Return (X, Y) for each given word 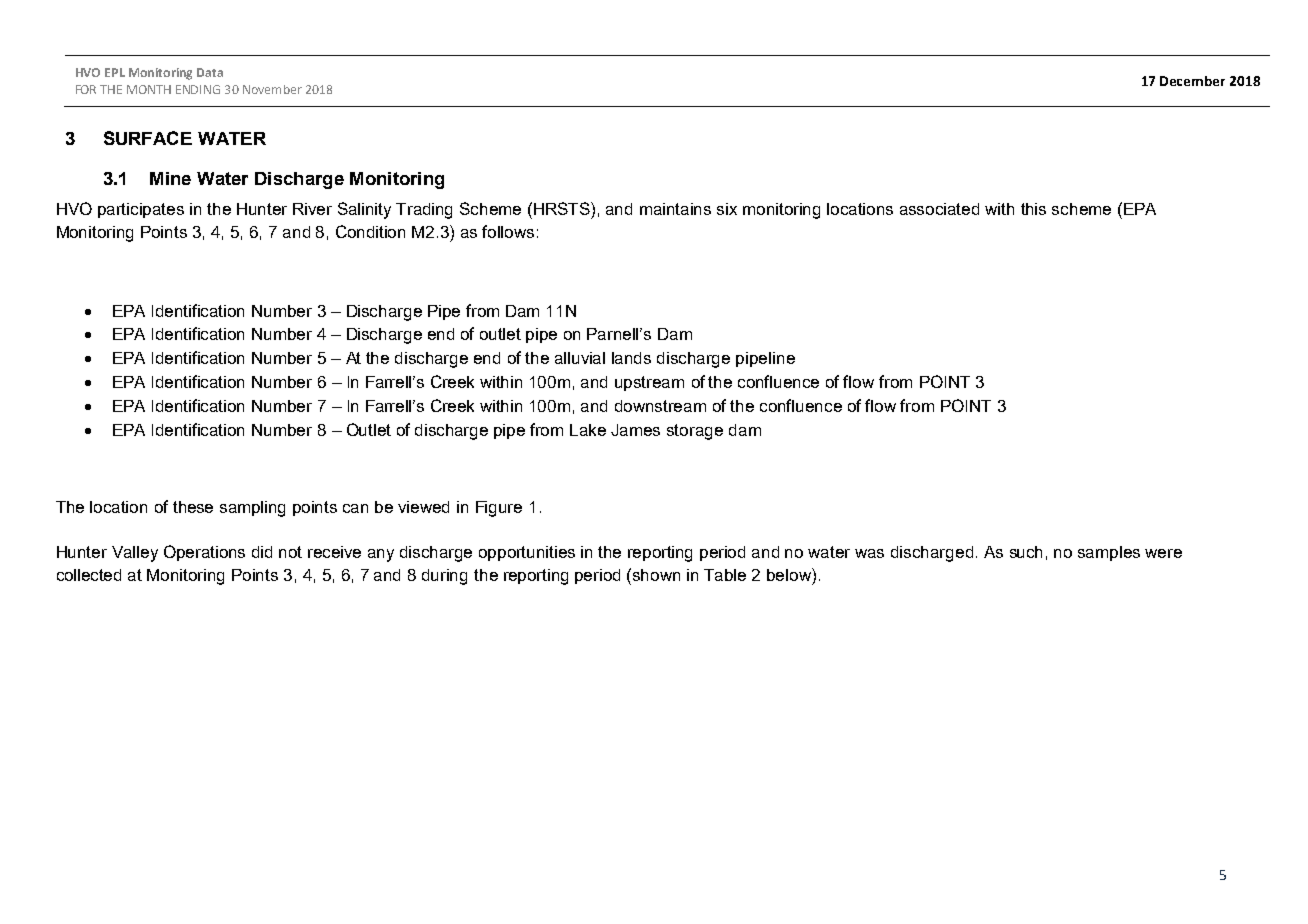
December (1192, 81)
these (193, 507)
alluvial (580, 358)
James (635, 430)
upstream (649, 383)
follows (508, 231)
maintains (675, 209)
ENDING (198, 89)
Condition (370, 231)
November (272, 89)
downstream (660, 406)
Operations (204, 553)
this (1033, 209)
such (1026, 552)
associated (939, 209)
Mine (170, 178)
